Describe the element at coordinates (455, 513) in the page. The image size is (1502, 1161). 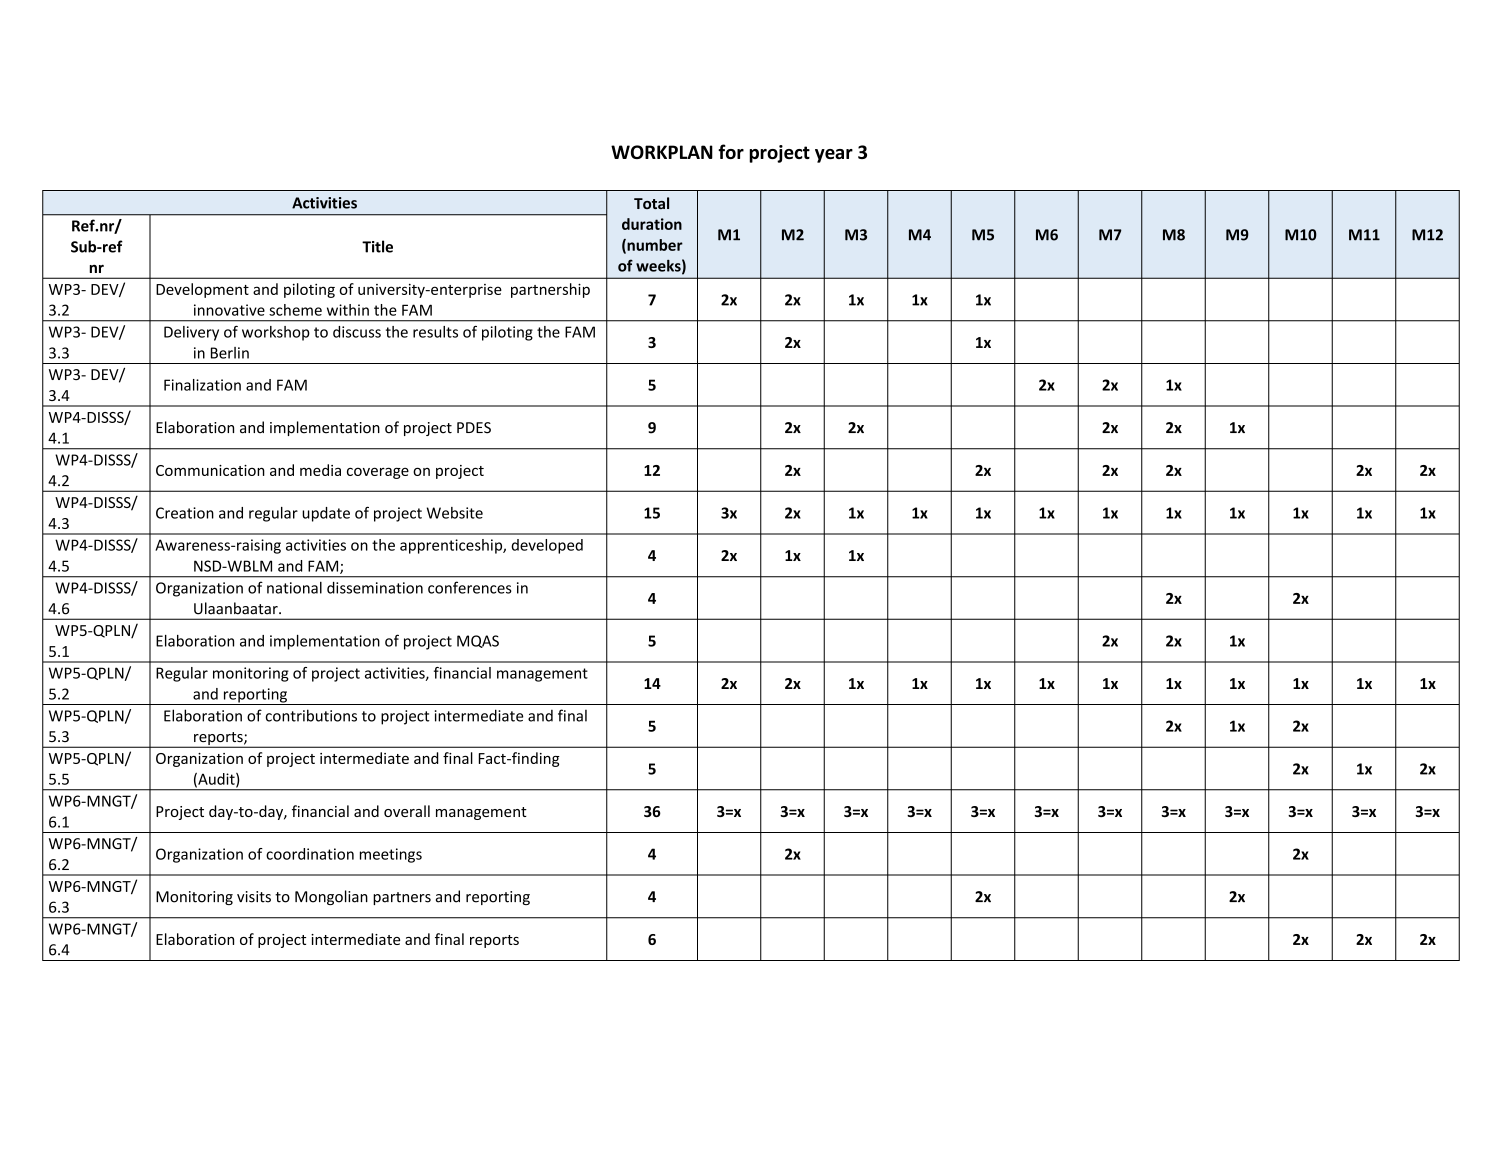
I see `Website` at that location.
